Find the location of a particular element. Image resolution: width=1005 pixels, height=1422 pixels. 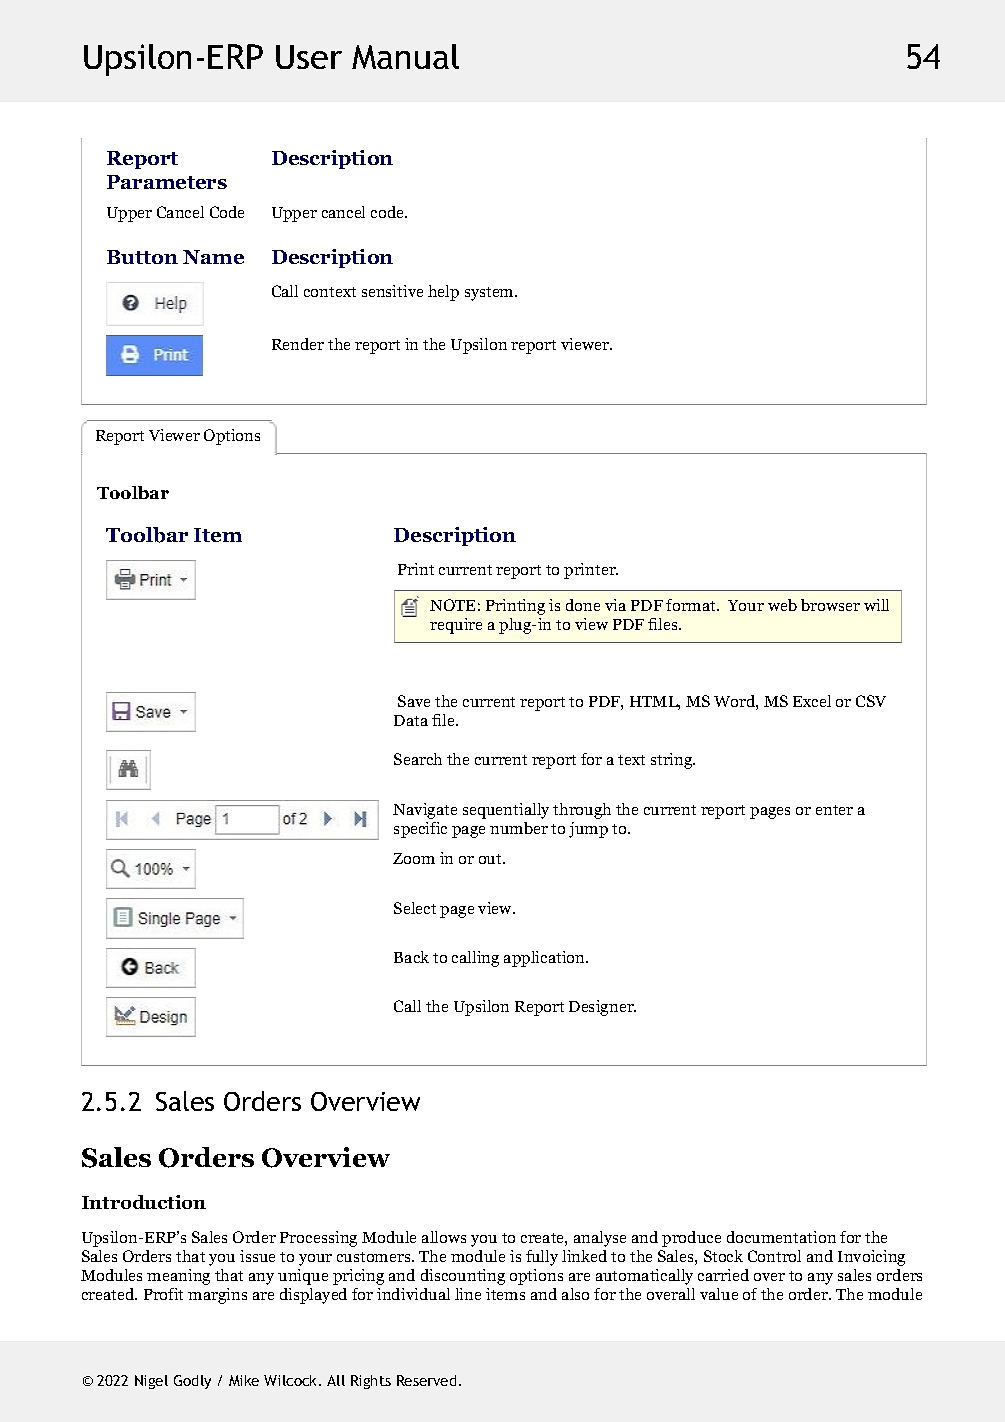

enter is located at coordinates (834, 810).
